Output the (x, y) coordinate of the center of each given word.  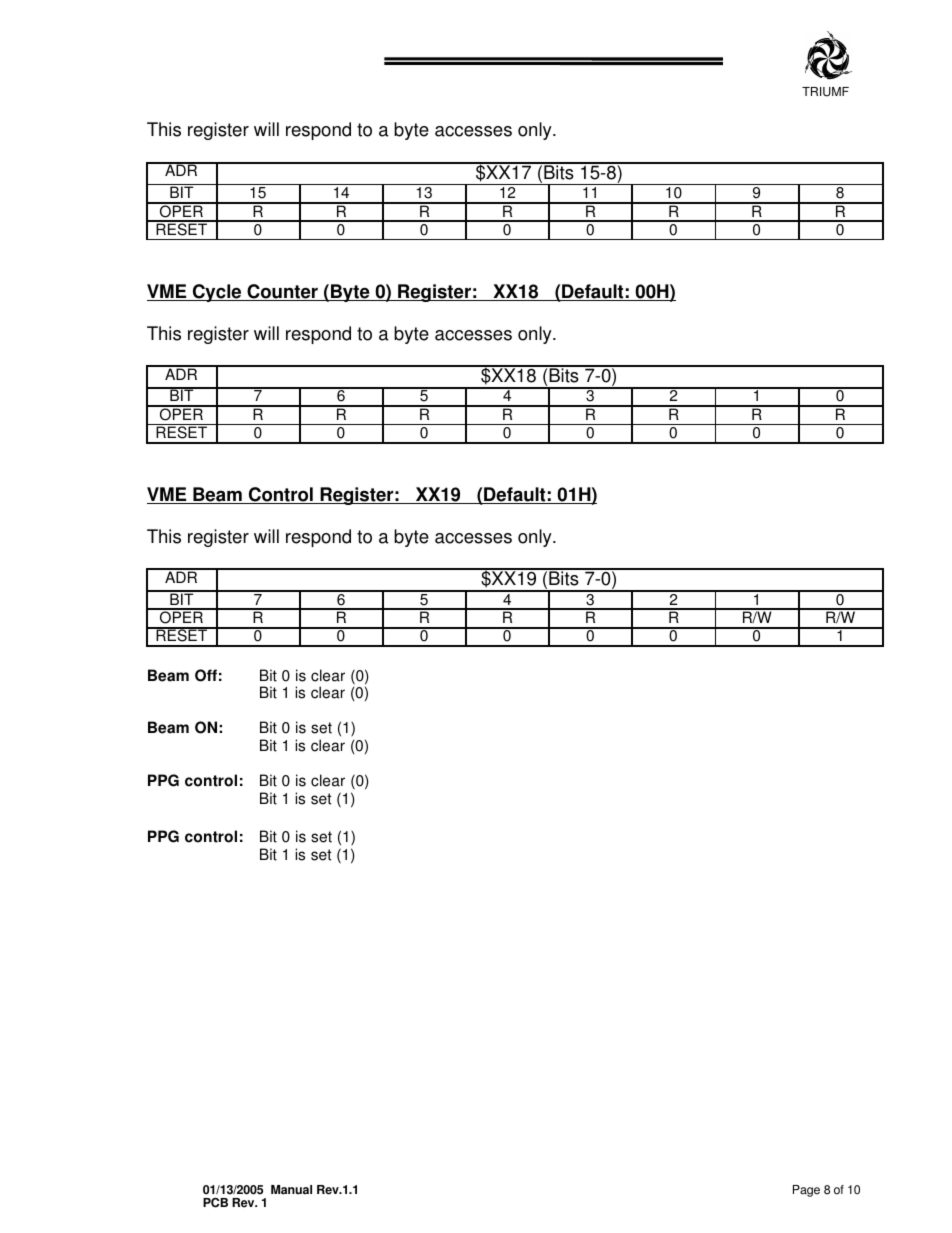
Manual (291, 1190)
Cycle (217, 293)
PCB (215, 1203)
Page (806, 1191)
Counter (282, 292)
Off (206, 675)
